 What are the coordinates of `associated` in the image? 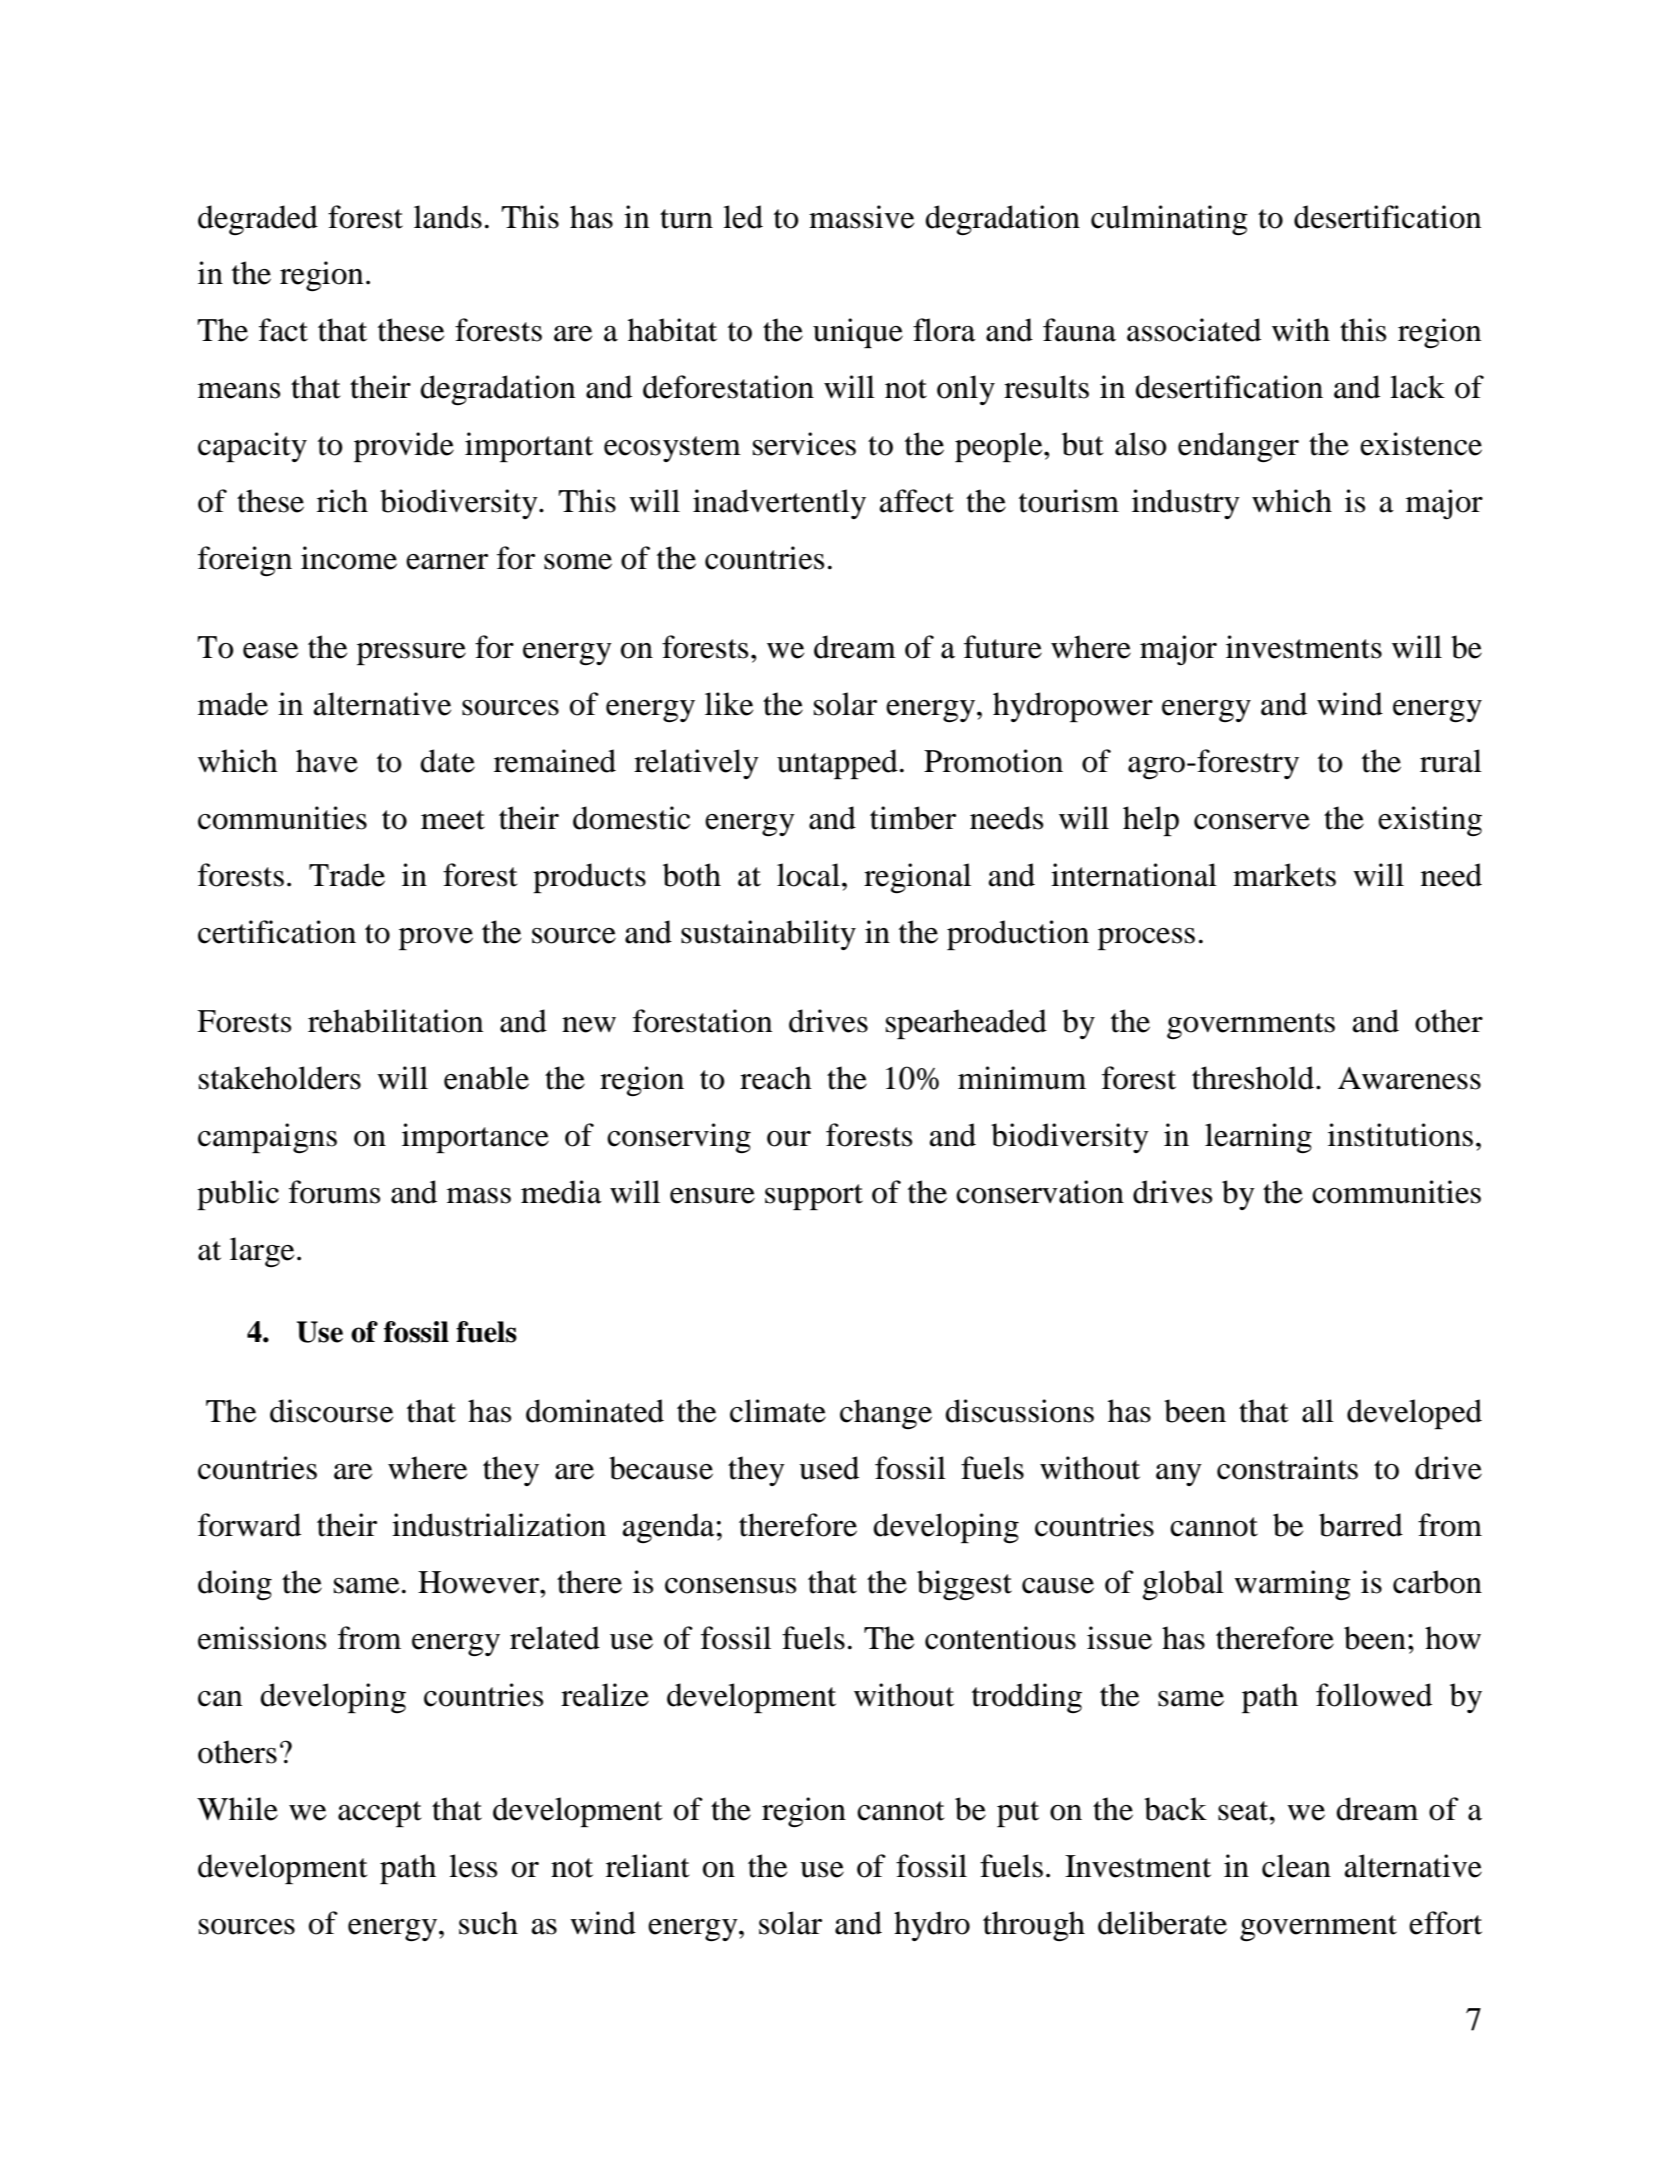 It's located at (1194, 330).
